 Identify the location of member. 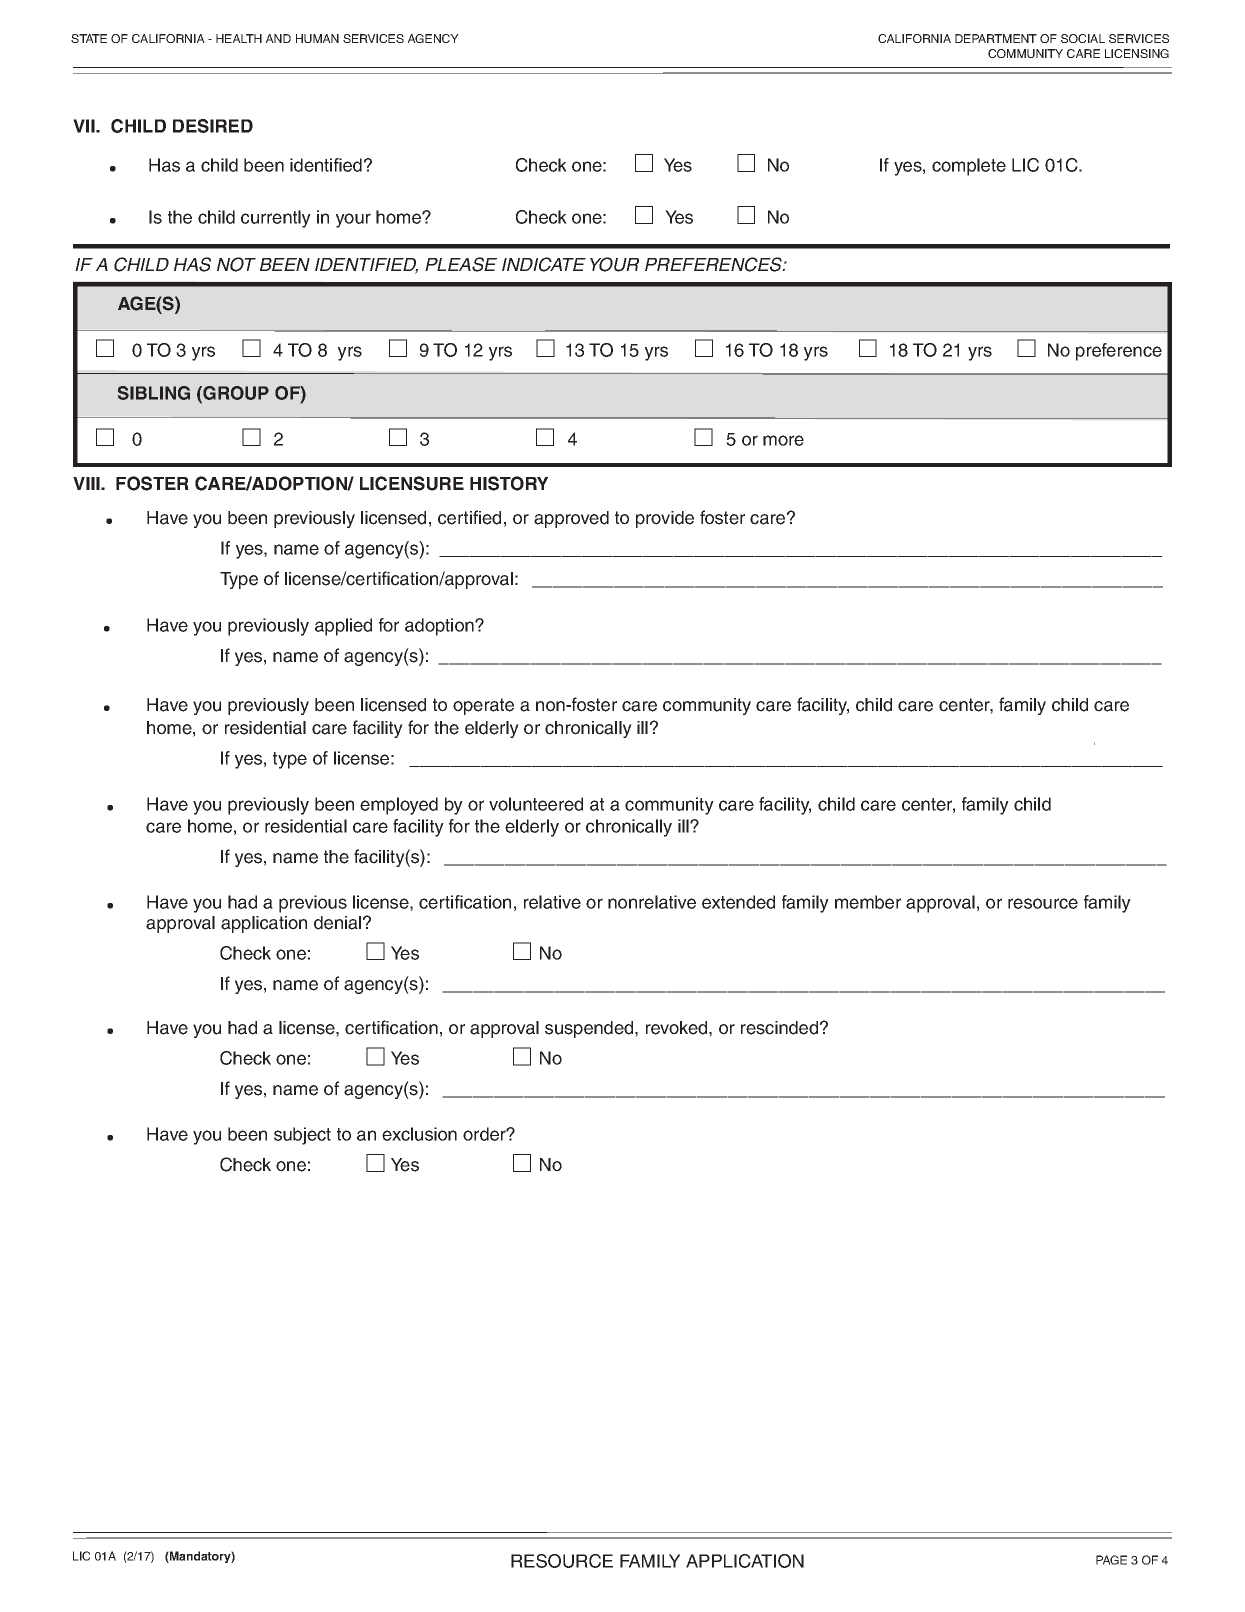
(868, 902).
